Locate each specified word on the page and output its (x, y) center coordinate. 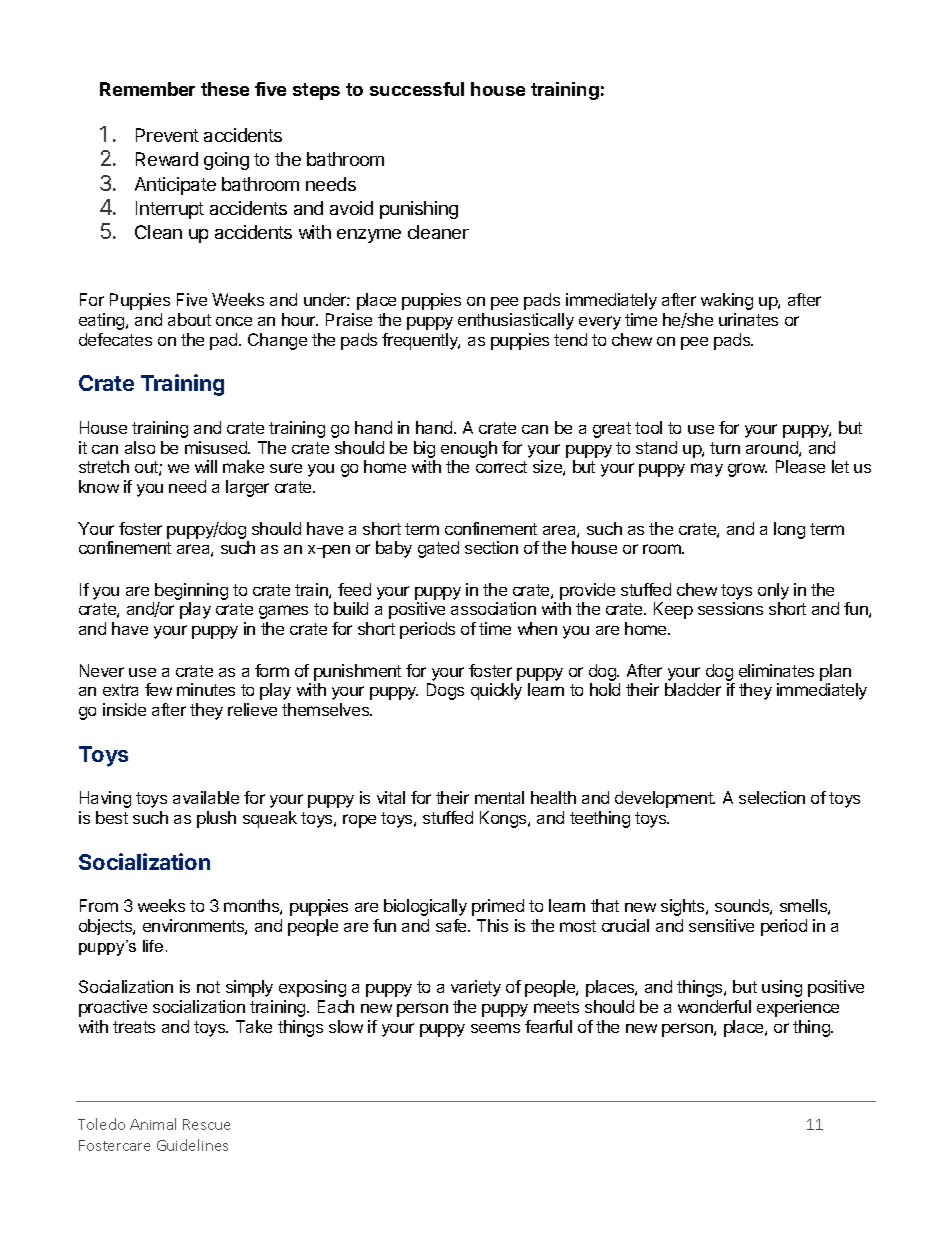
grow (747, 470)
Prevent (167, 135)
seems (495, 1028)
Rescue (206, 1124)
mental (499, 797)
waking (727, 301)
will (206, 466)
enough (469, 449)
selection (772, 797)
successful (417, 89)
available (206, 797)
